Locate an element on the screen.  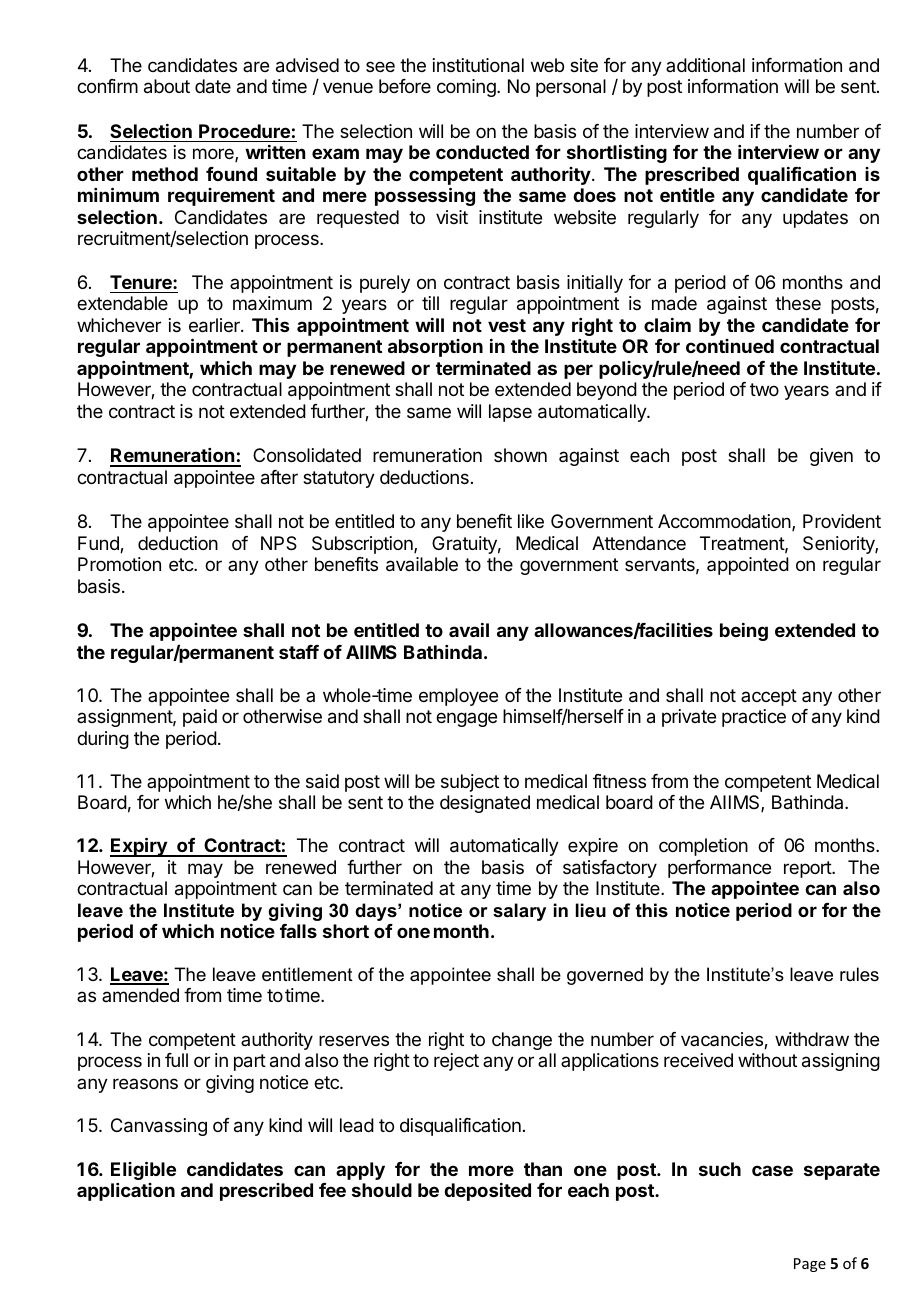
paid is located at coordinates (200, 718).
